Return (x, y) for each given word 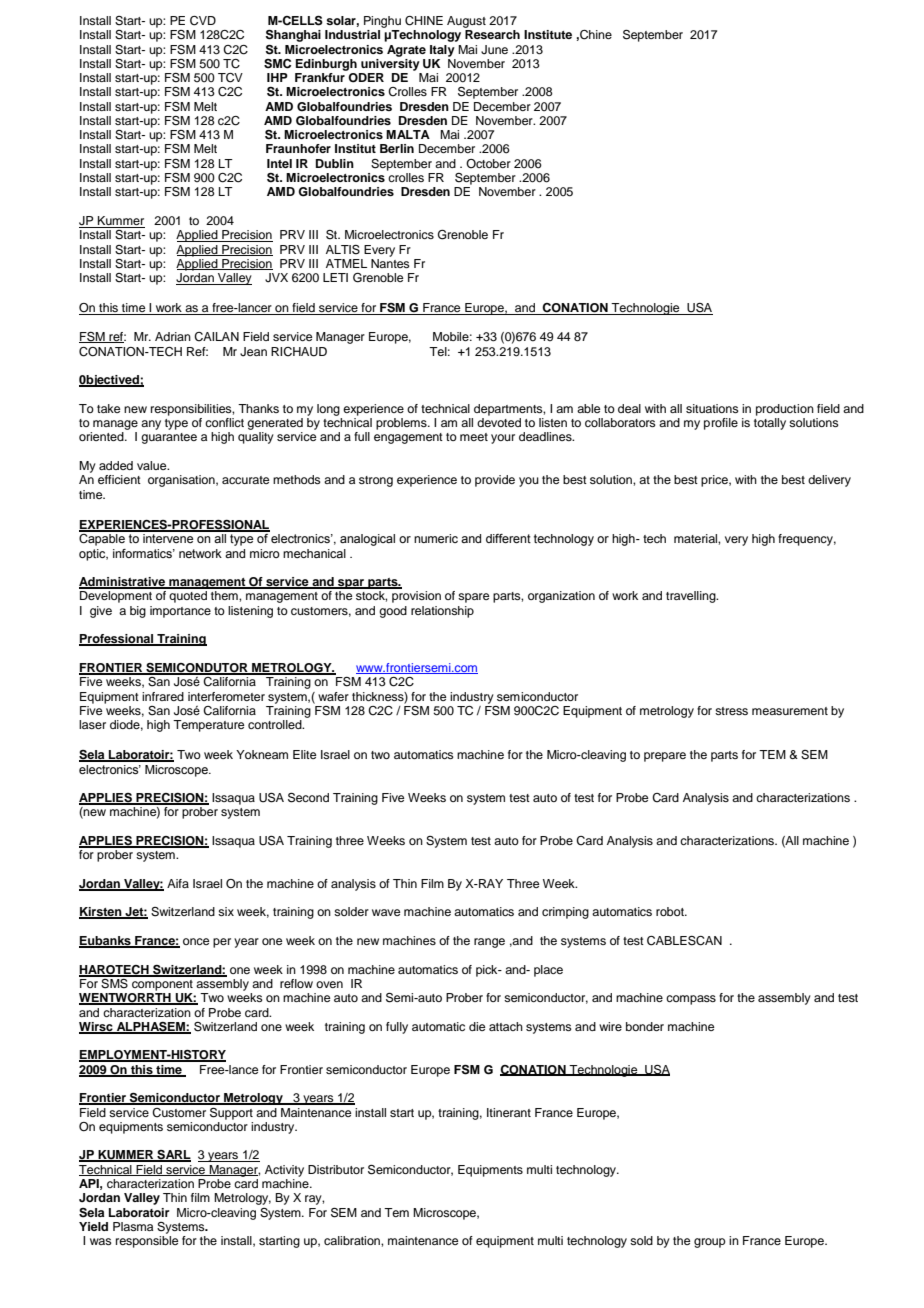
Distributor (336, 1169)
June (494, 50)
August (466, 22)
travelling (692, 597)
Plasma (133, 1226)
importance (180, 612)
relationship (442, 612)
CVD (203, 21)
